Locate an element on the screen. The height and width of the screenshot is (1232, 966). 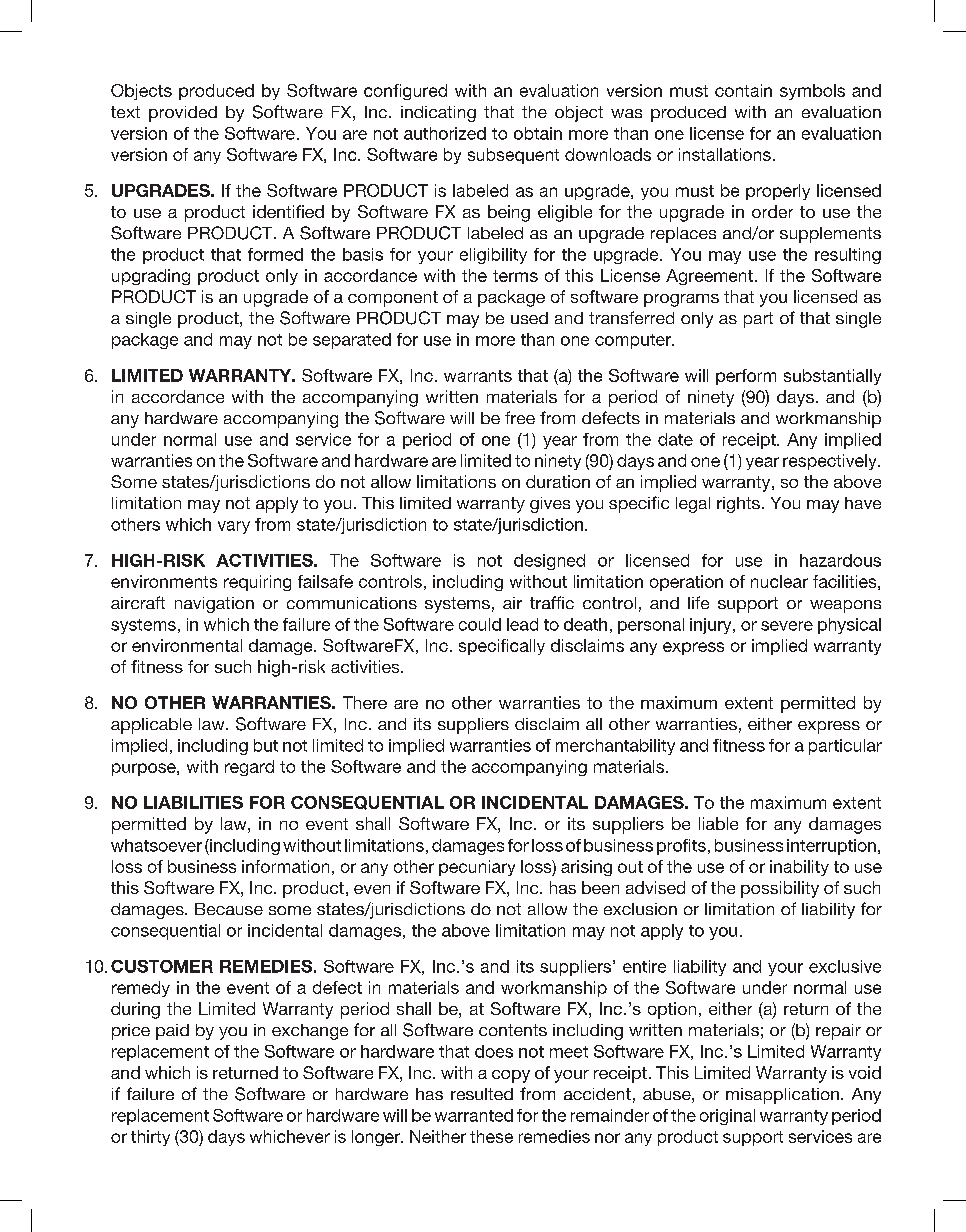
provided is located at coordinates (183, 114).
